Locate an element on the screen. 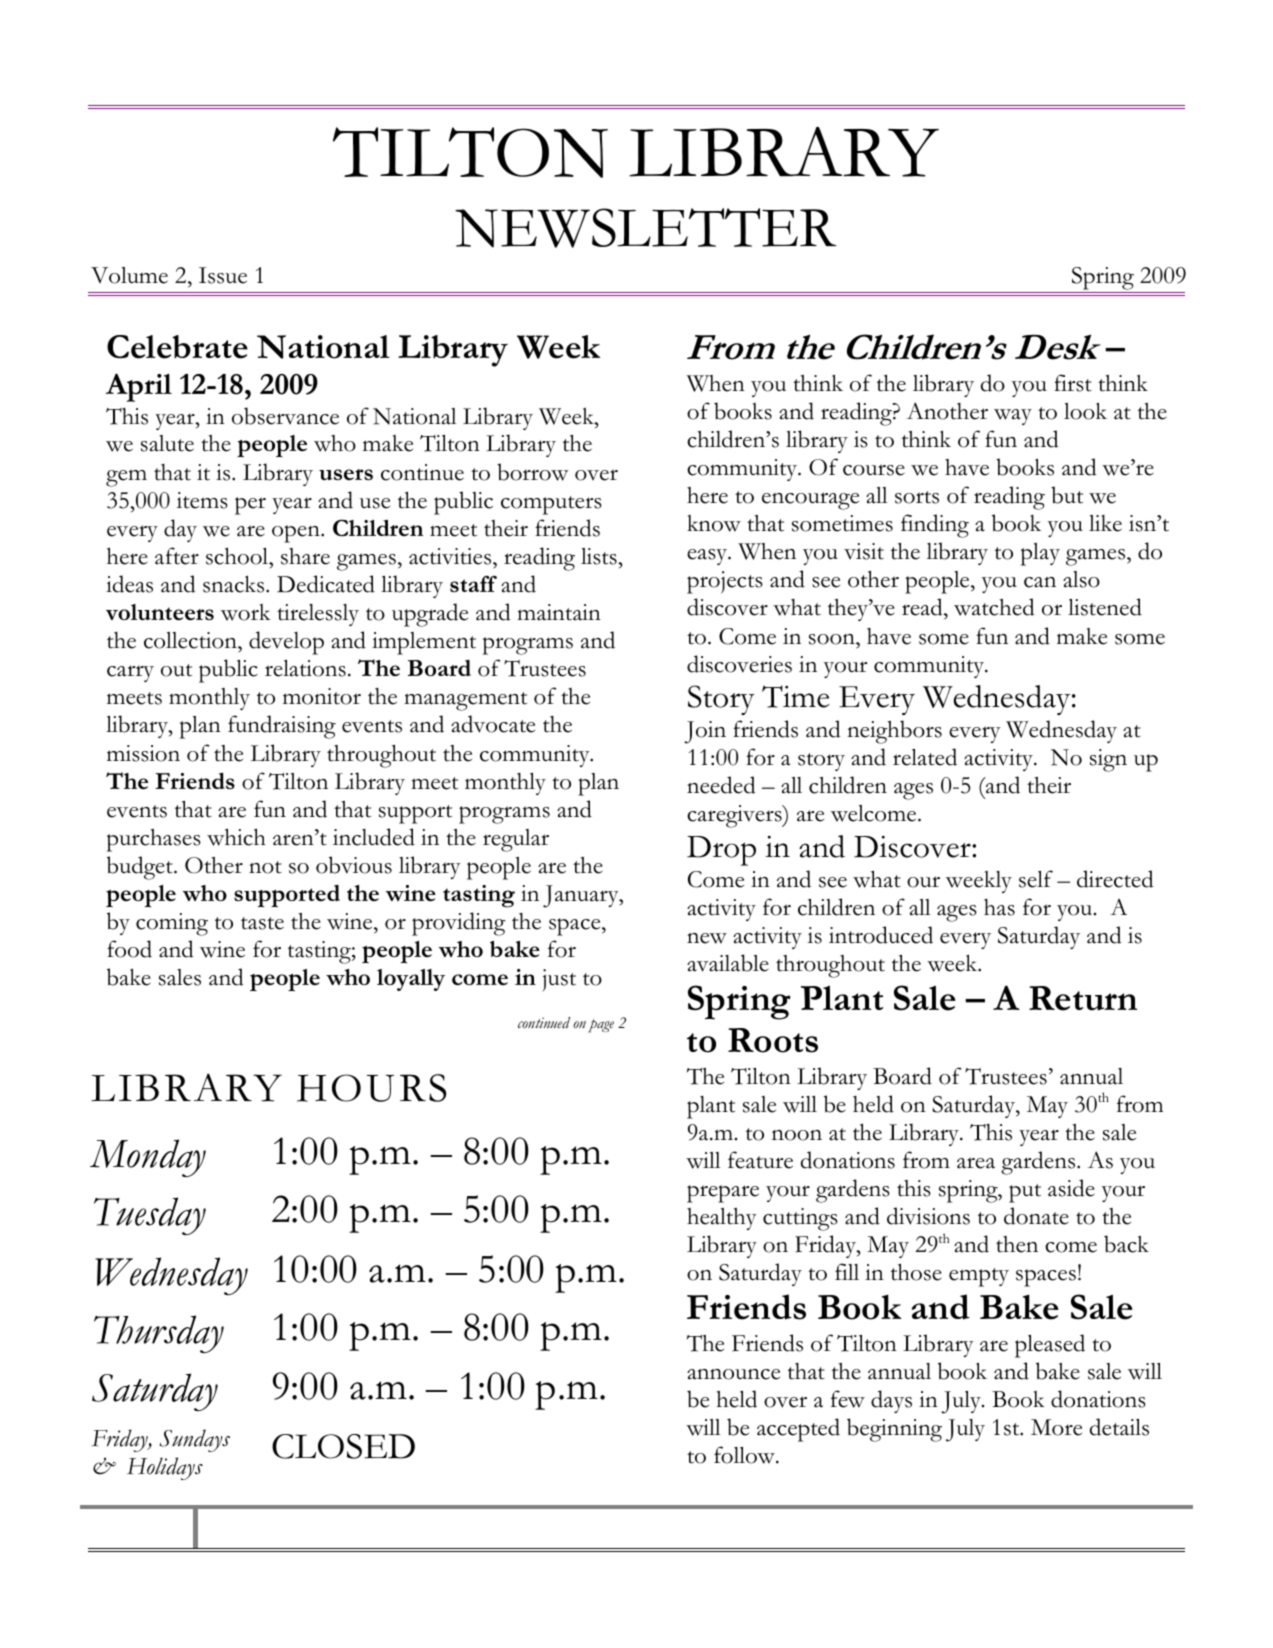 Image resolution: width=1273 pixels, height=1648 pixels. first is located at coordinates (1073, 383).
